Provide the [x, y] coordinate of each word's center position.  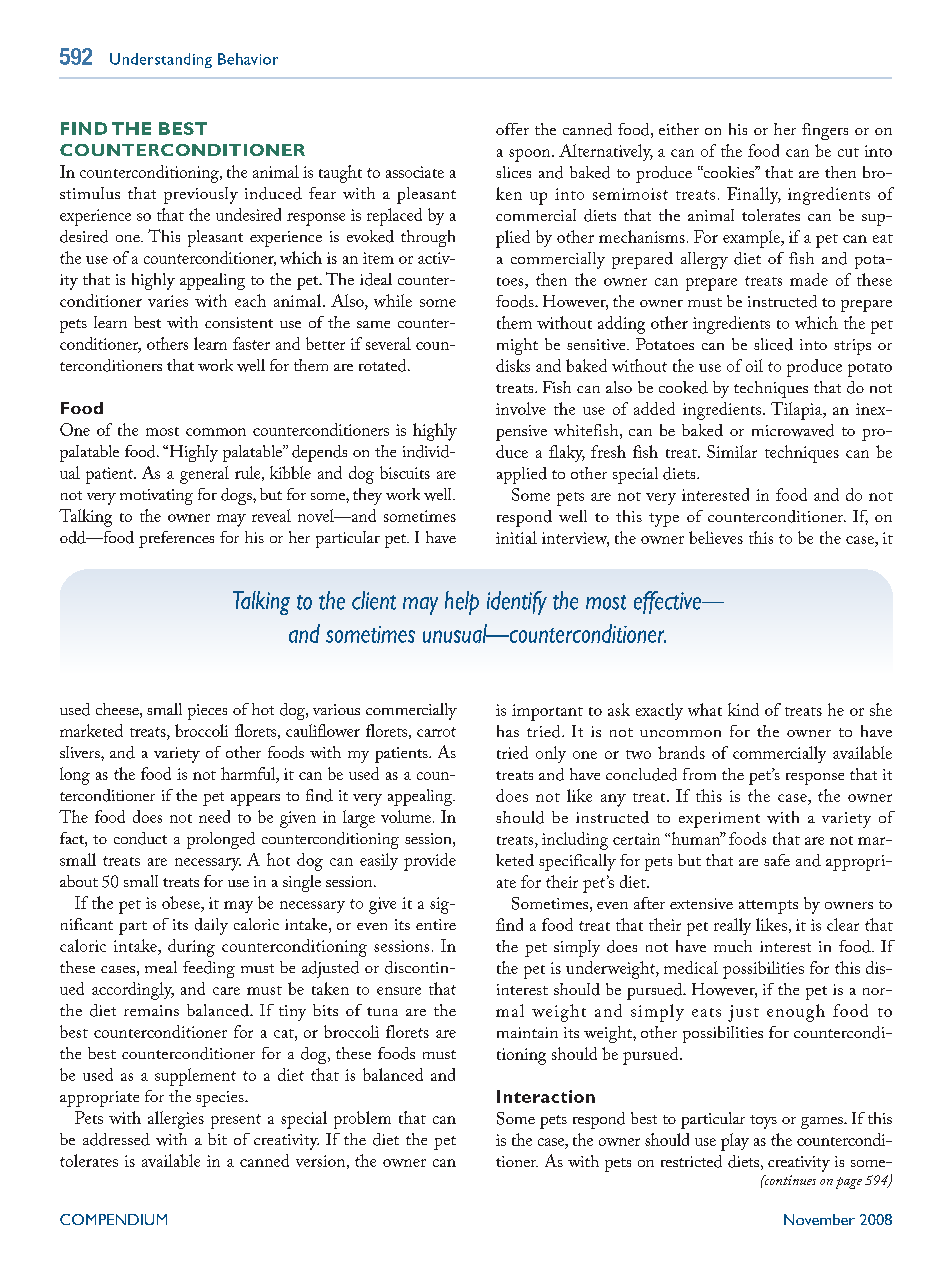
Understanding [161, 60]
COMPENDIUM [113, 1219]
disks [513, 365]
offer [512, 129]
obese [182, 902]
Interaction [546, 1096]
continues [789, 1180]
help [462, 603]
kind [743, 709]
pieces [207, 712]
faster [251, 343]
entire [436, 924]
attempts [768, 907]
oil [754, 365]
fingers [825, 131]
